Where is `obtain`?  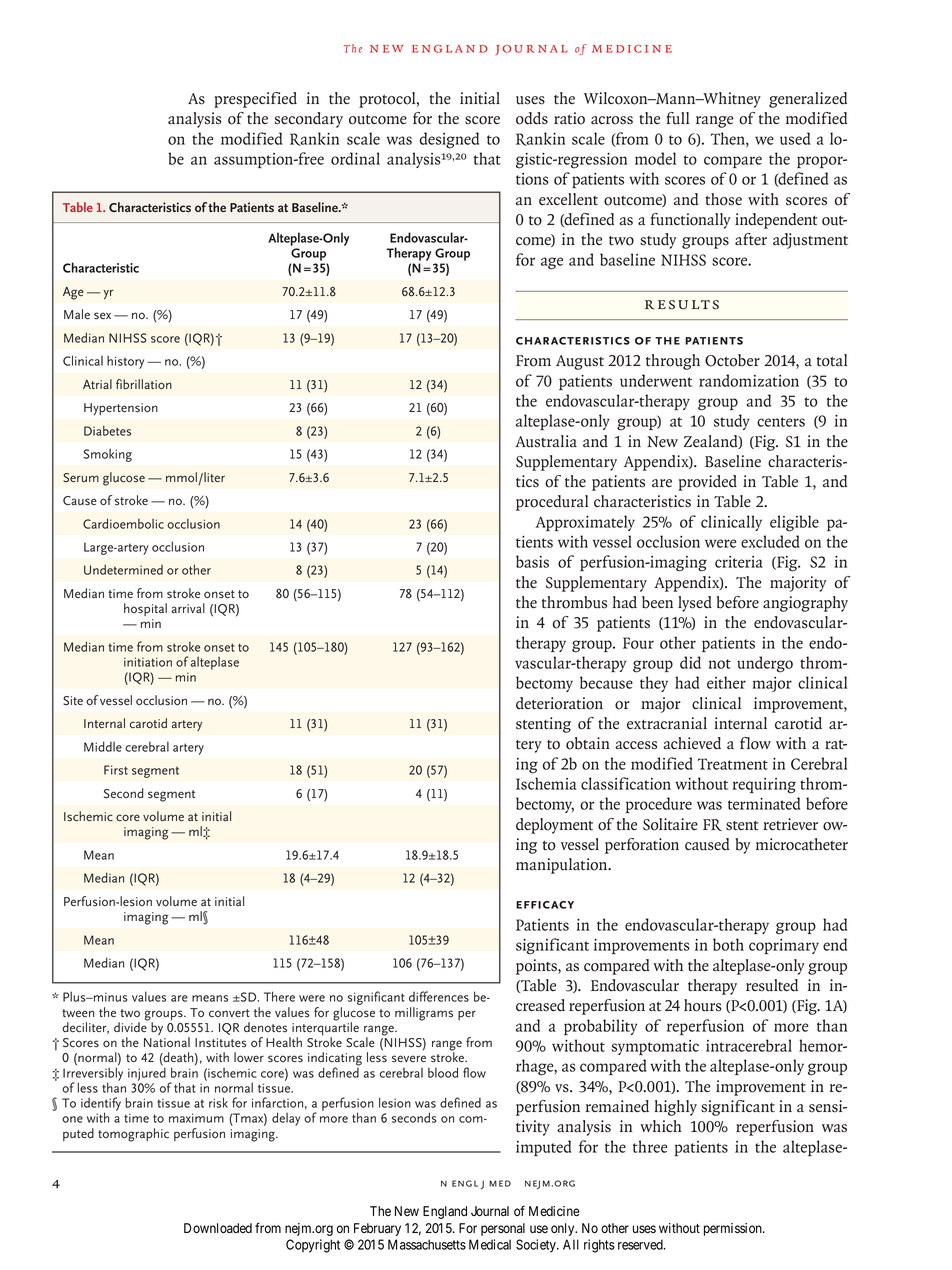 obtain is located at coordinates (588, 743).
